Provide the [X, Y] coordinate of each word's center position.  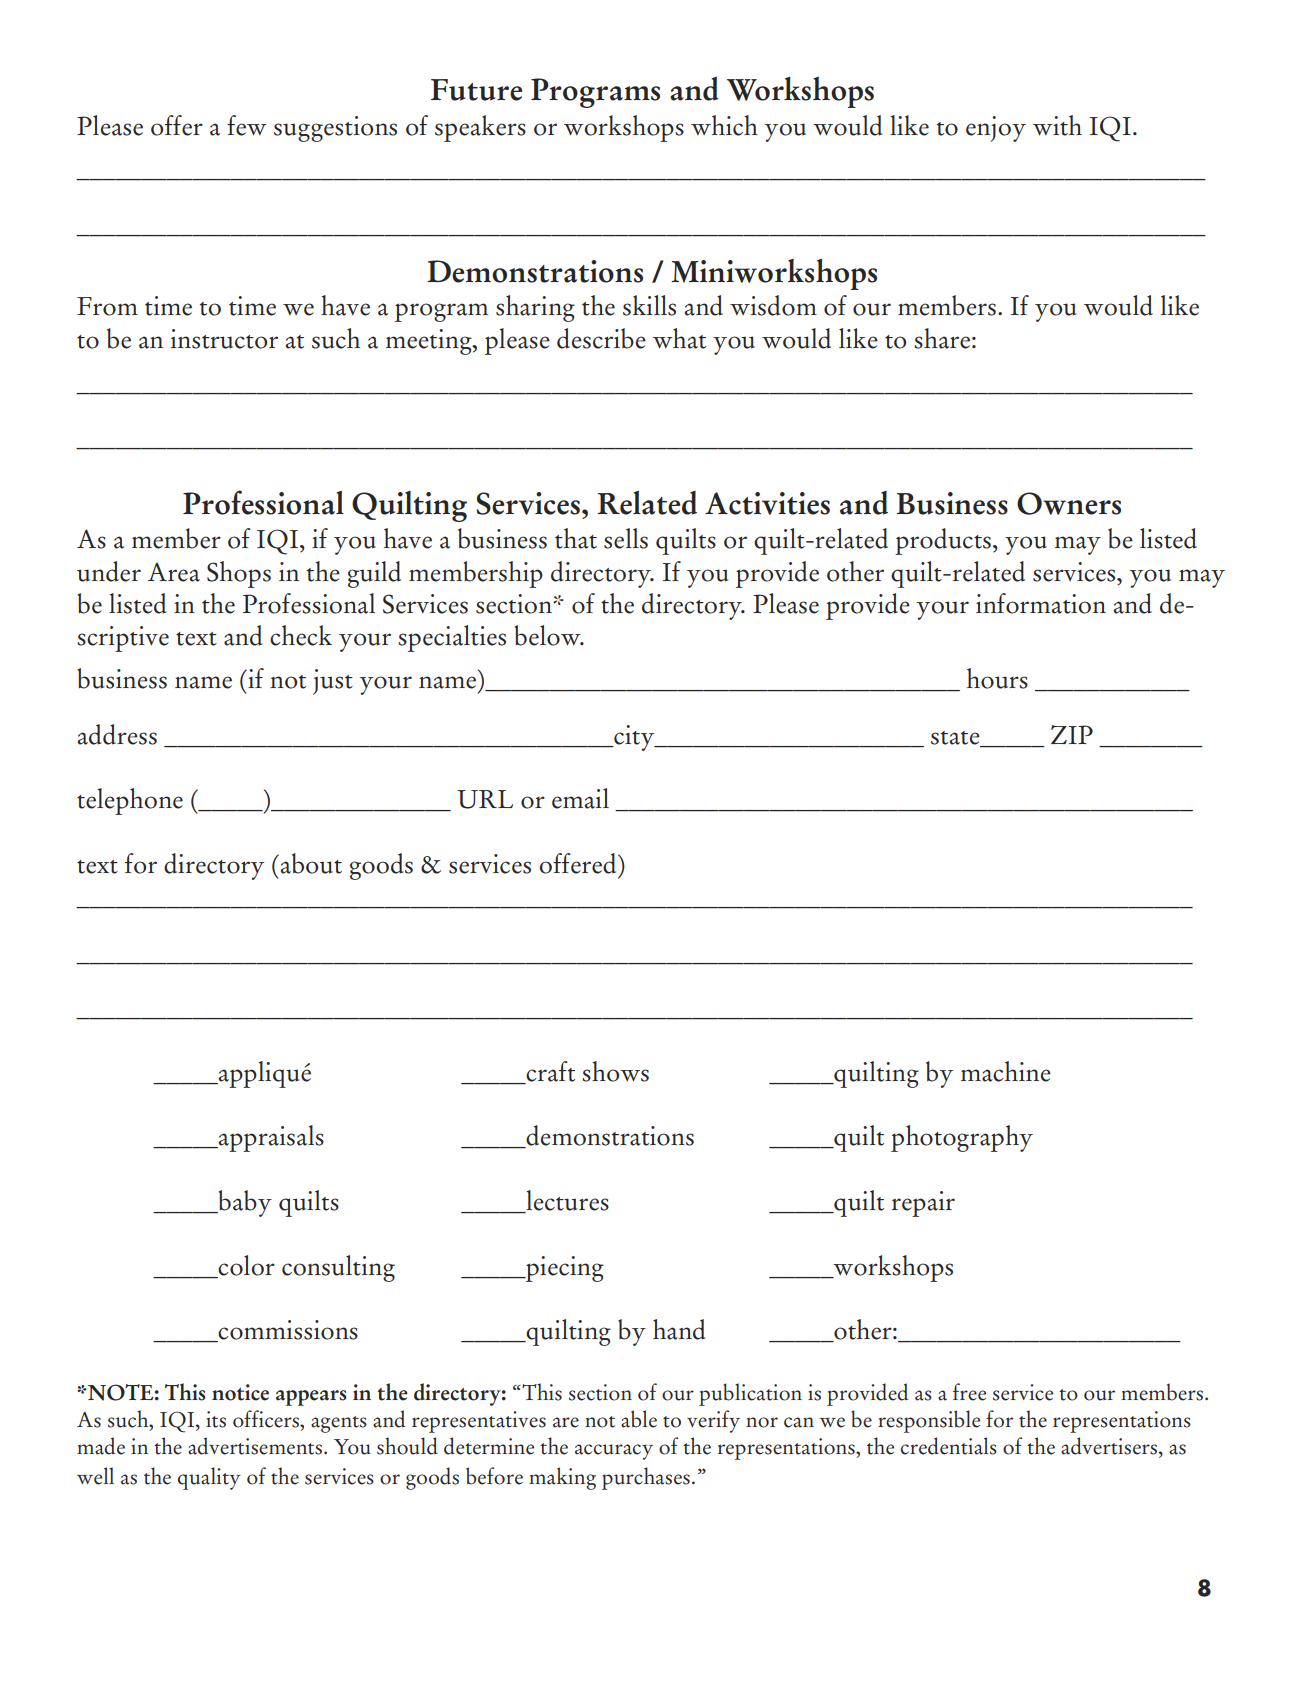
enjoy [996, 129]
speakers [480, 128]
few [247, 125]
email [580, 798]
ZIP [1072, 734]
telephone [130, 801]
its [216, 1419]
